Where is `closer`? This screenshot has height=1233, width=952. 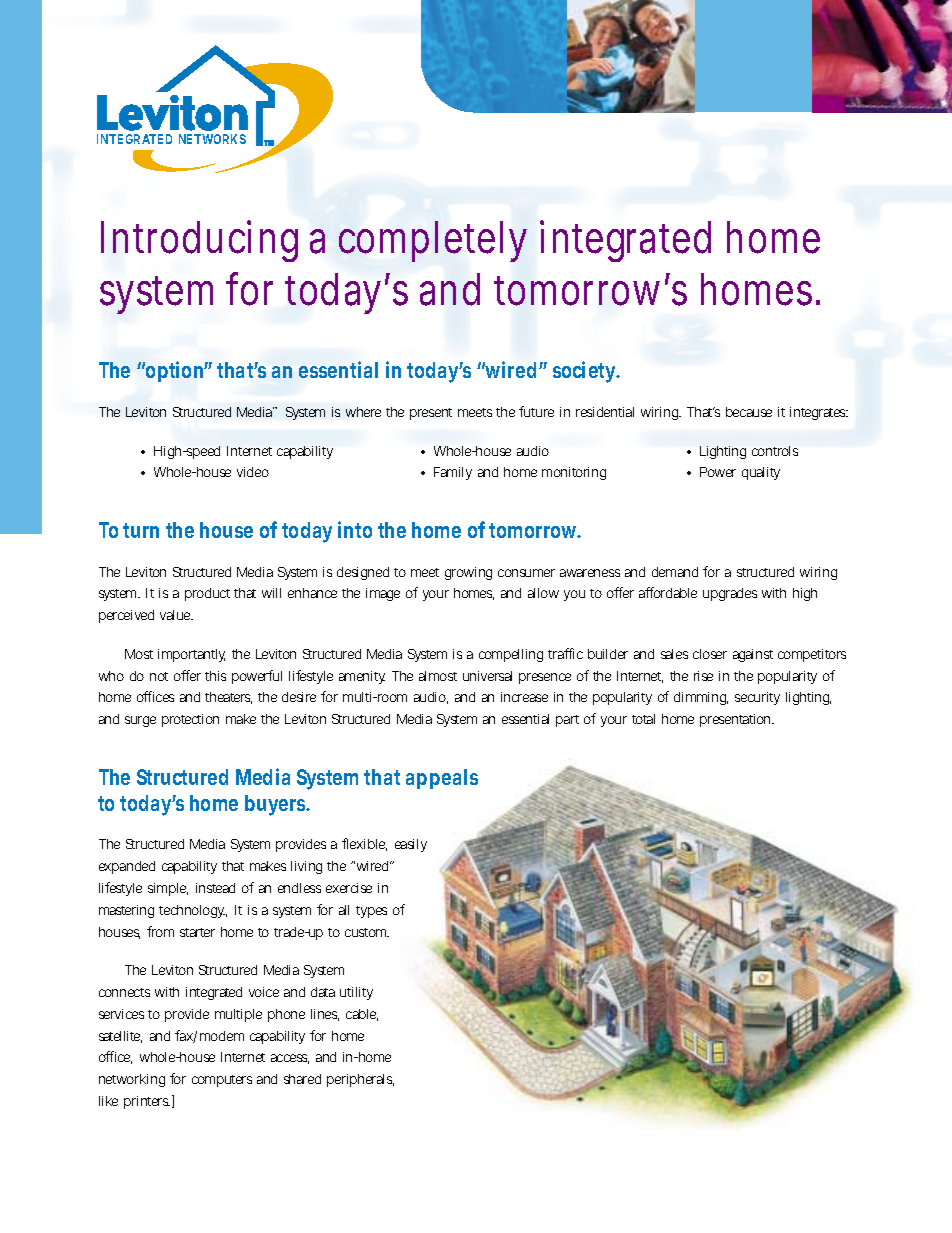
closer is located at coordinates (710, 654).
